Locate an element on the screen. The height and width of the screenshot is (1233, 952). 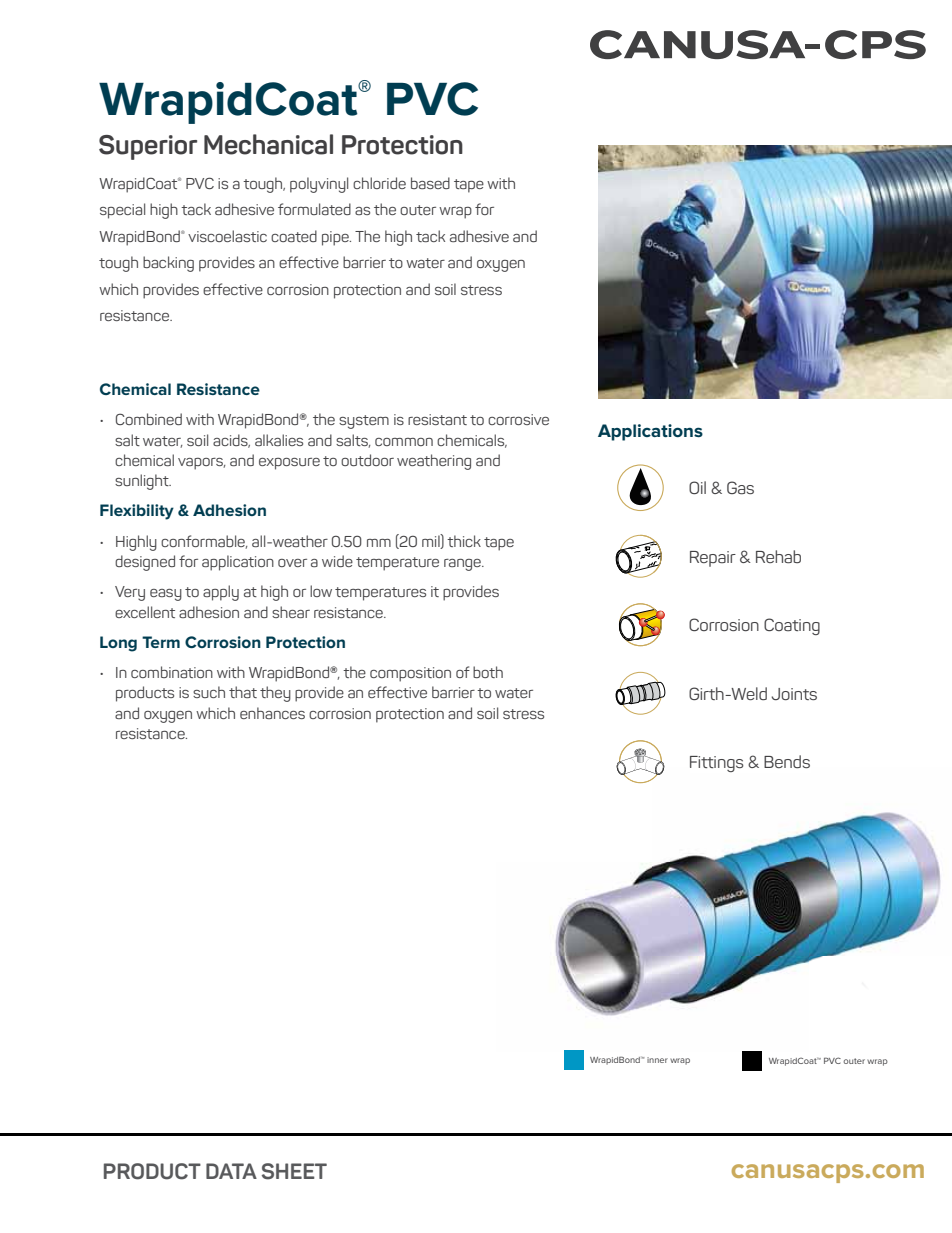
acids is located at coordinates (231, 441).
